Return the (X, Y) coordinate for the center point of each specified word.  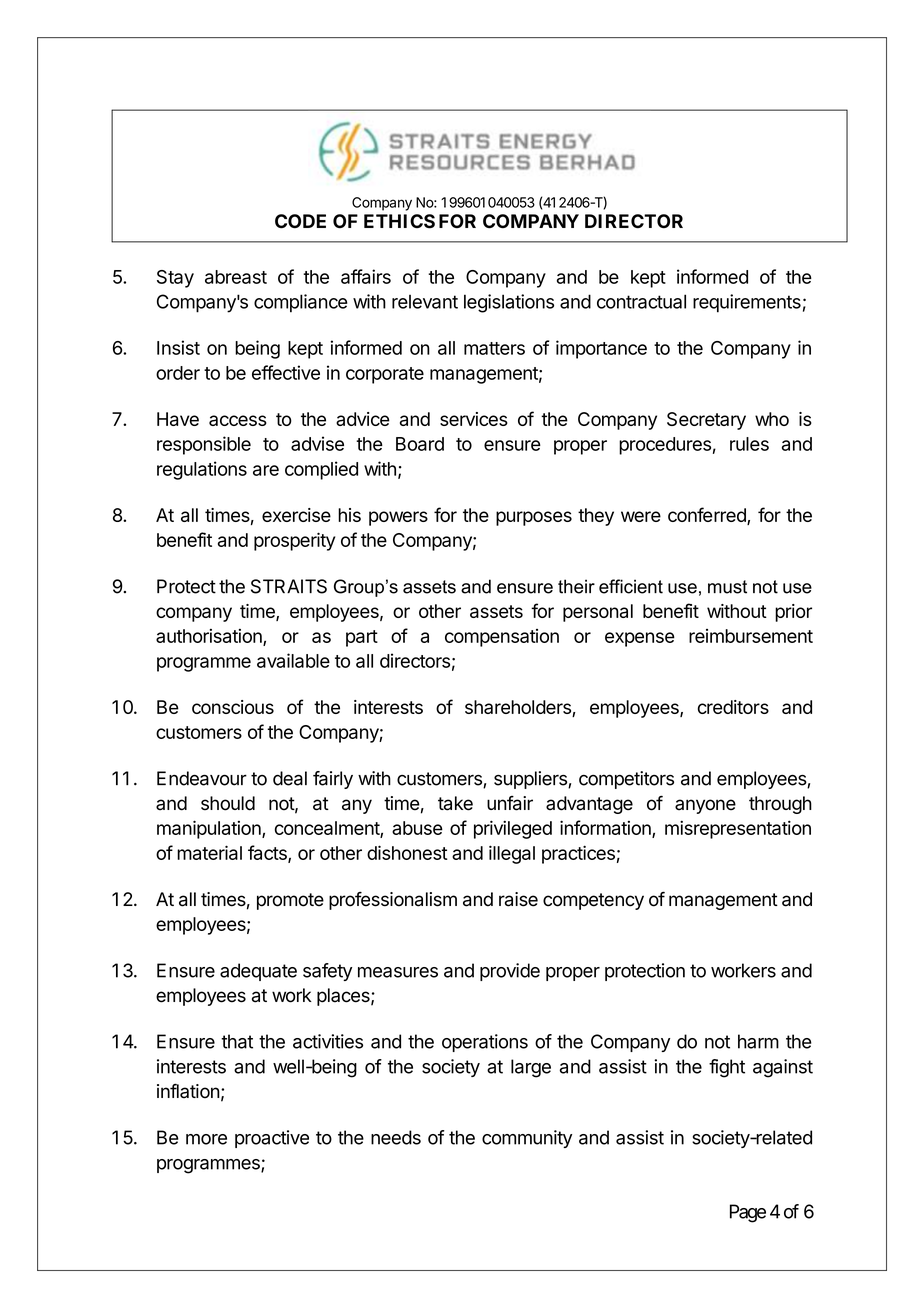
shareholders (519, 708)
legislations (509, 303)
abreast (236, 277)
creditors (733, 707)
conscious (233, 707)
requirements (747, 303)
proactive (272, 1139)
